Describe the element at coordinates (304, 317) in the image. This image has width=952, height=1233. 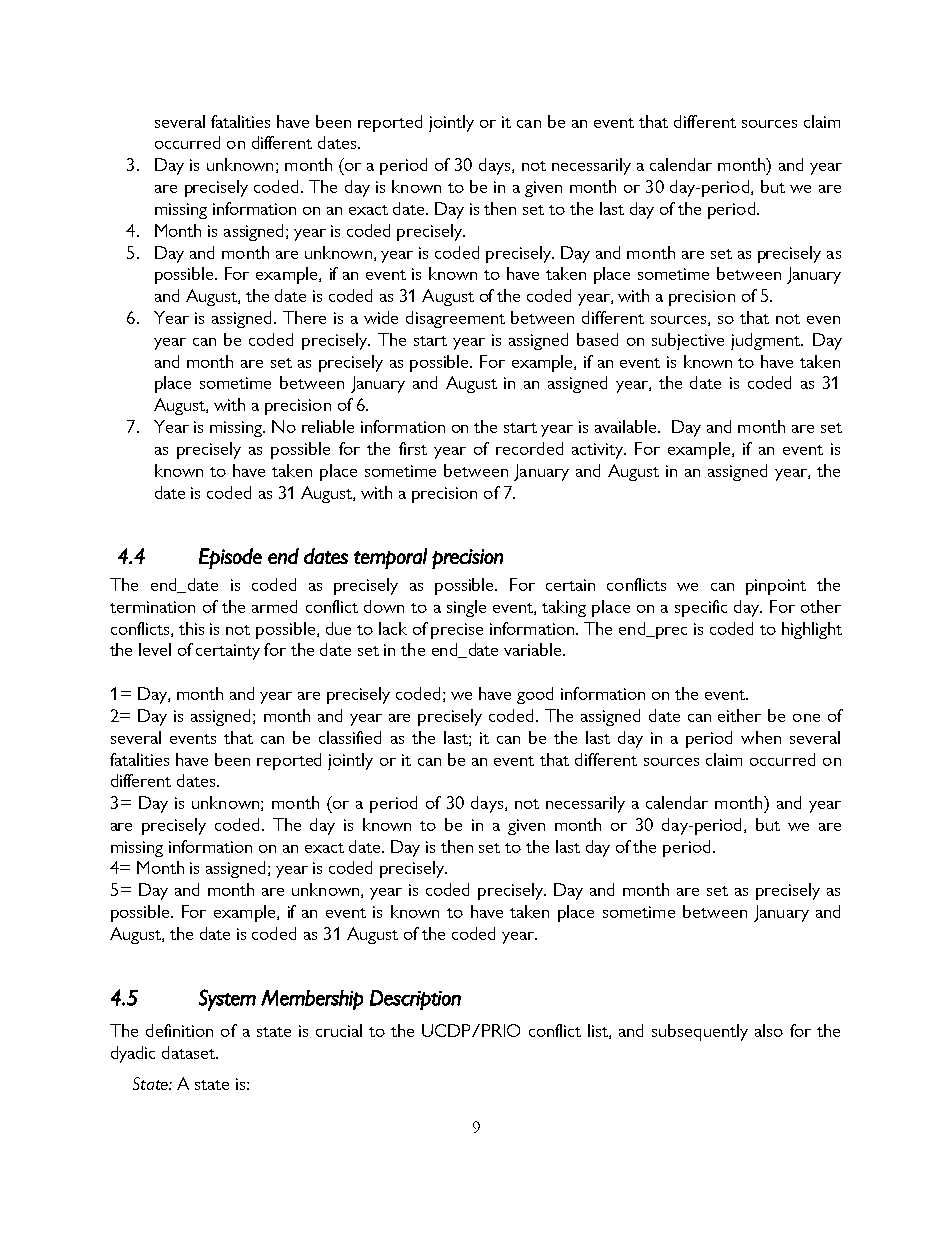
I see `There` at that location.
